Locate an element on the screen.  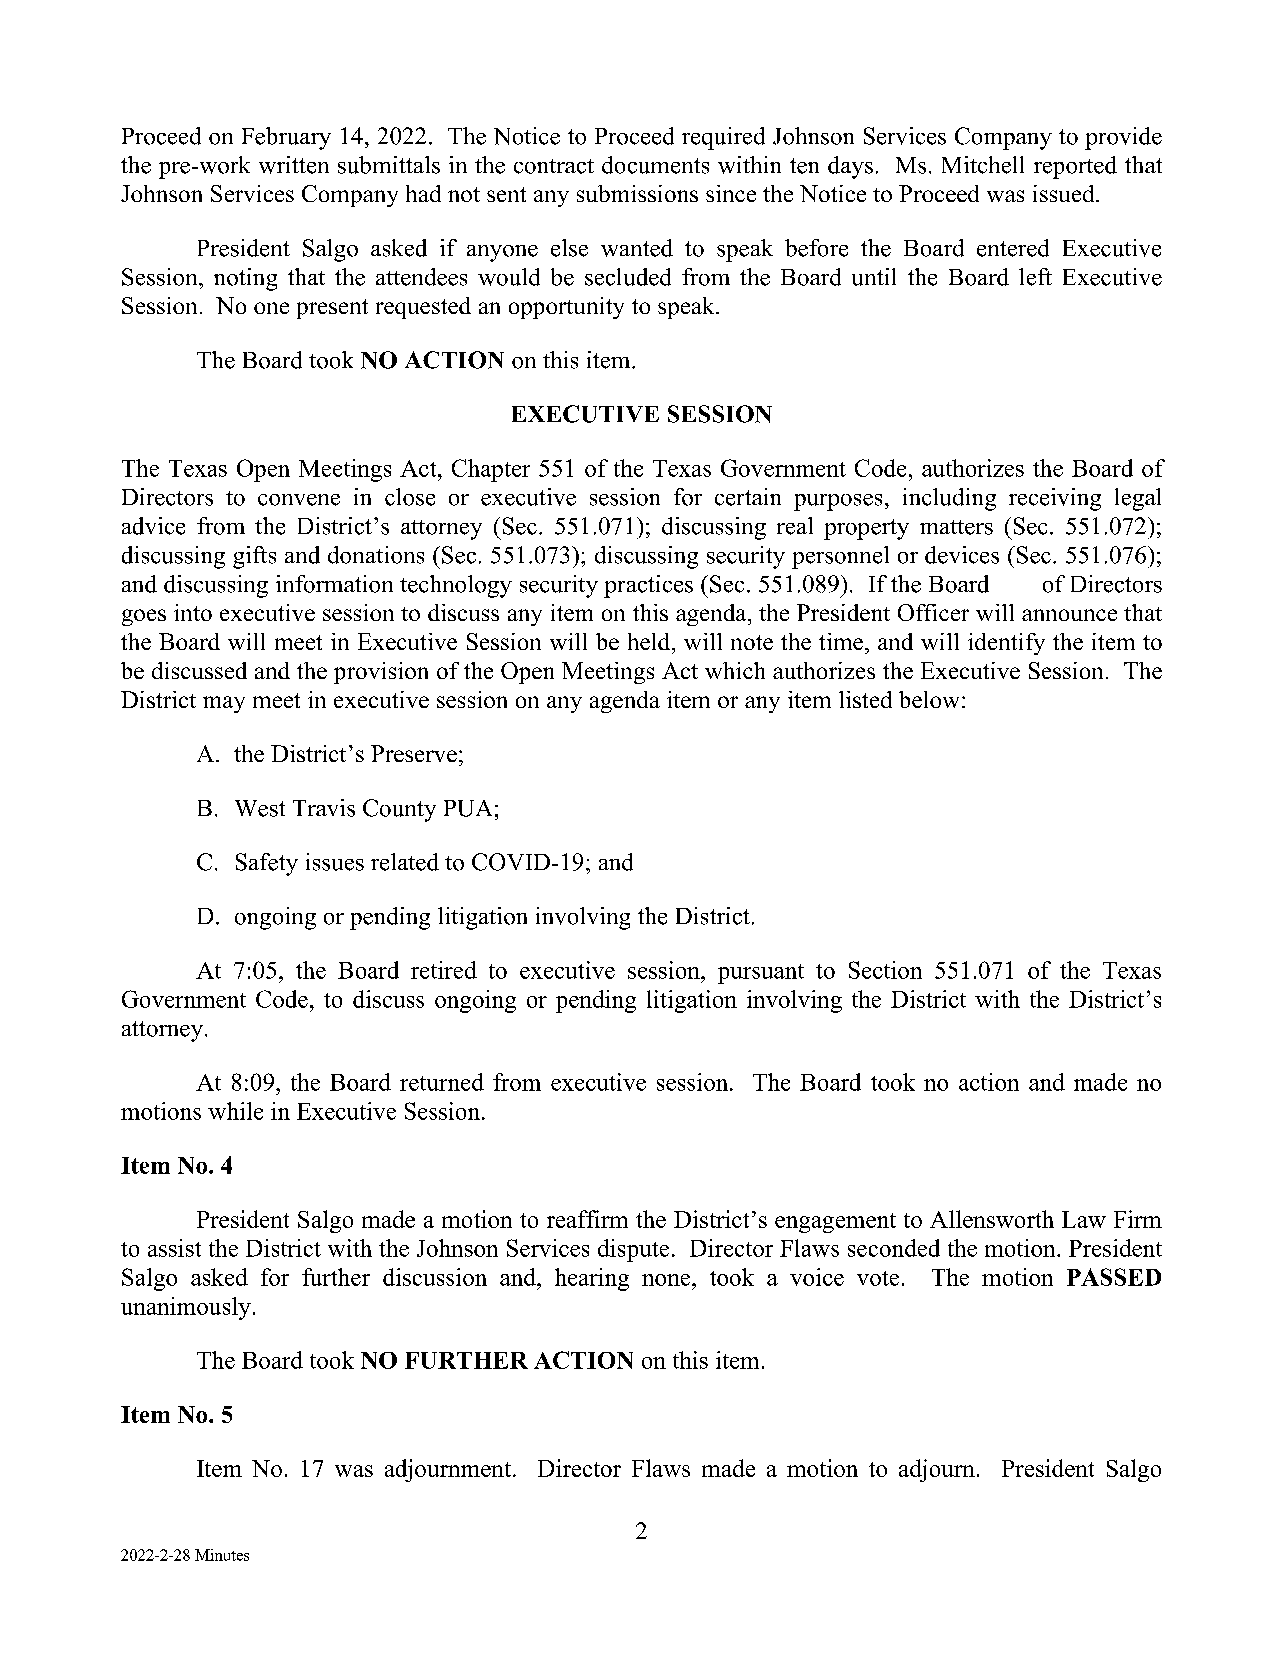
seconded is located at coordinates (894, 1248).
